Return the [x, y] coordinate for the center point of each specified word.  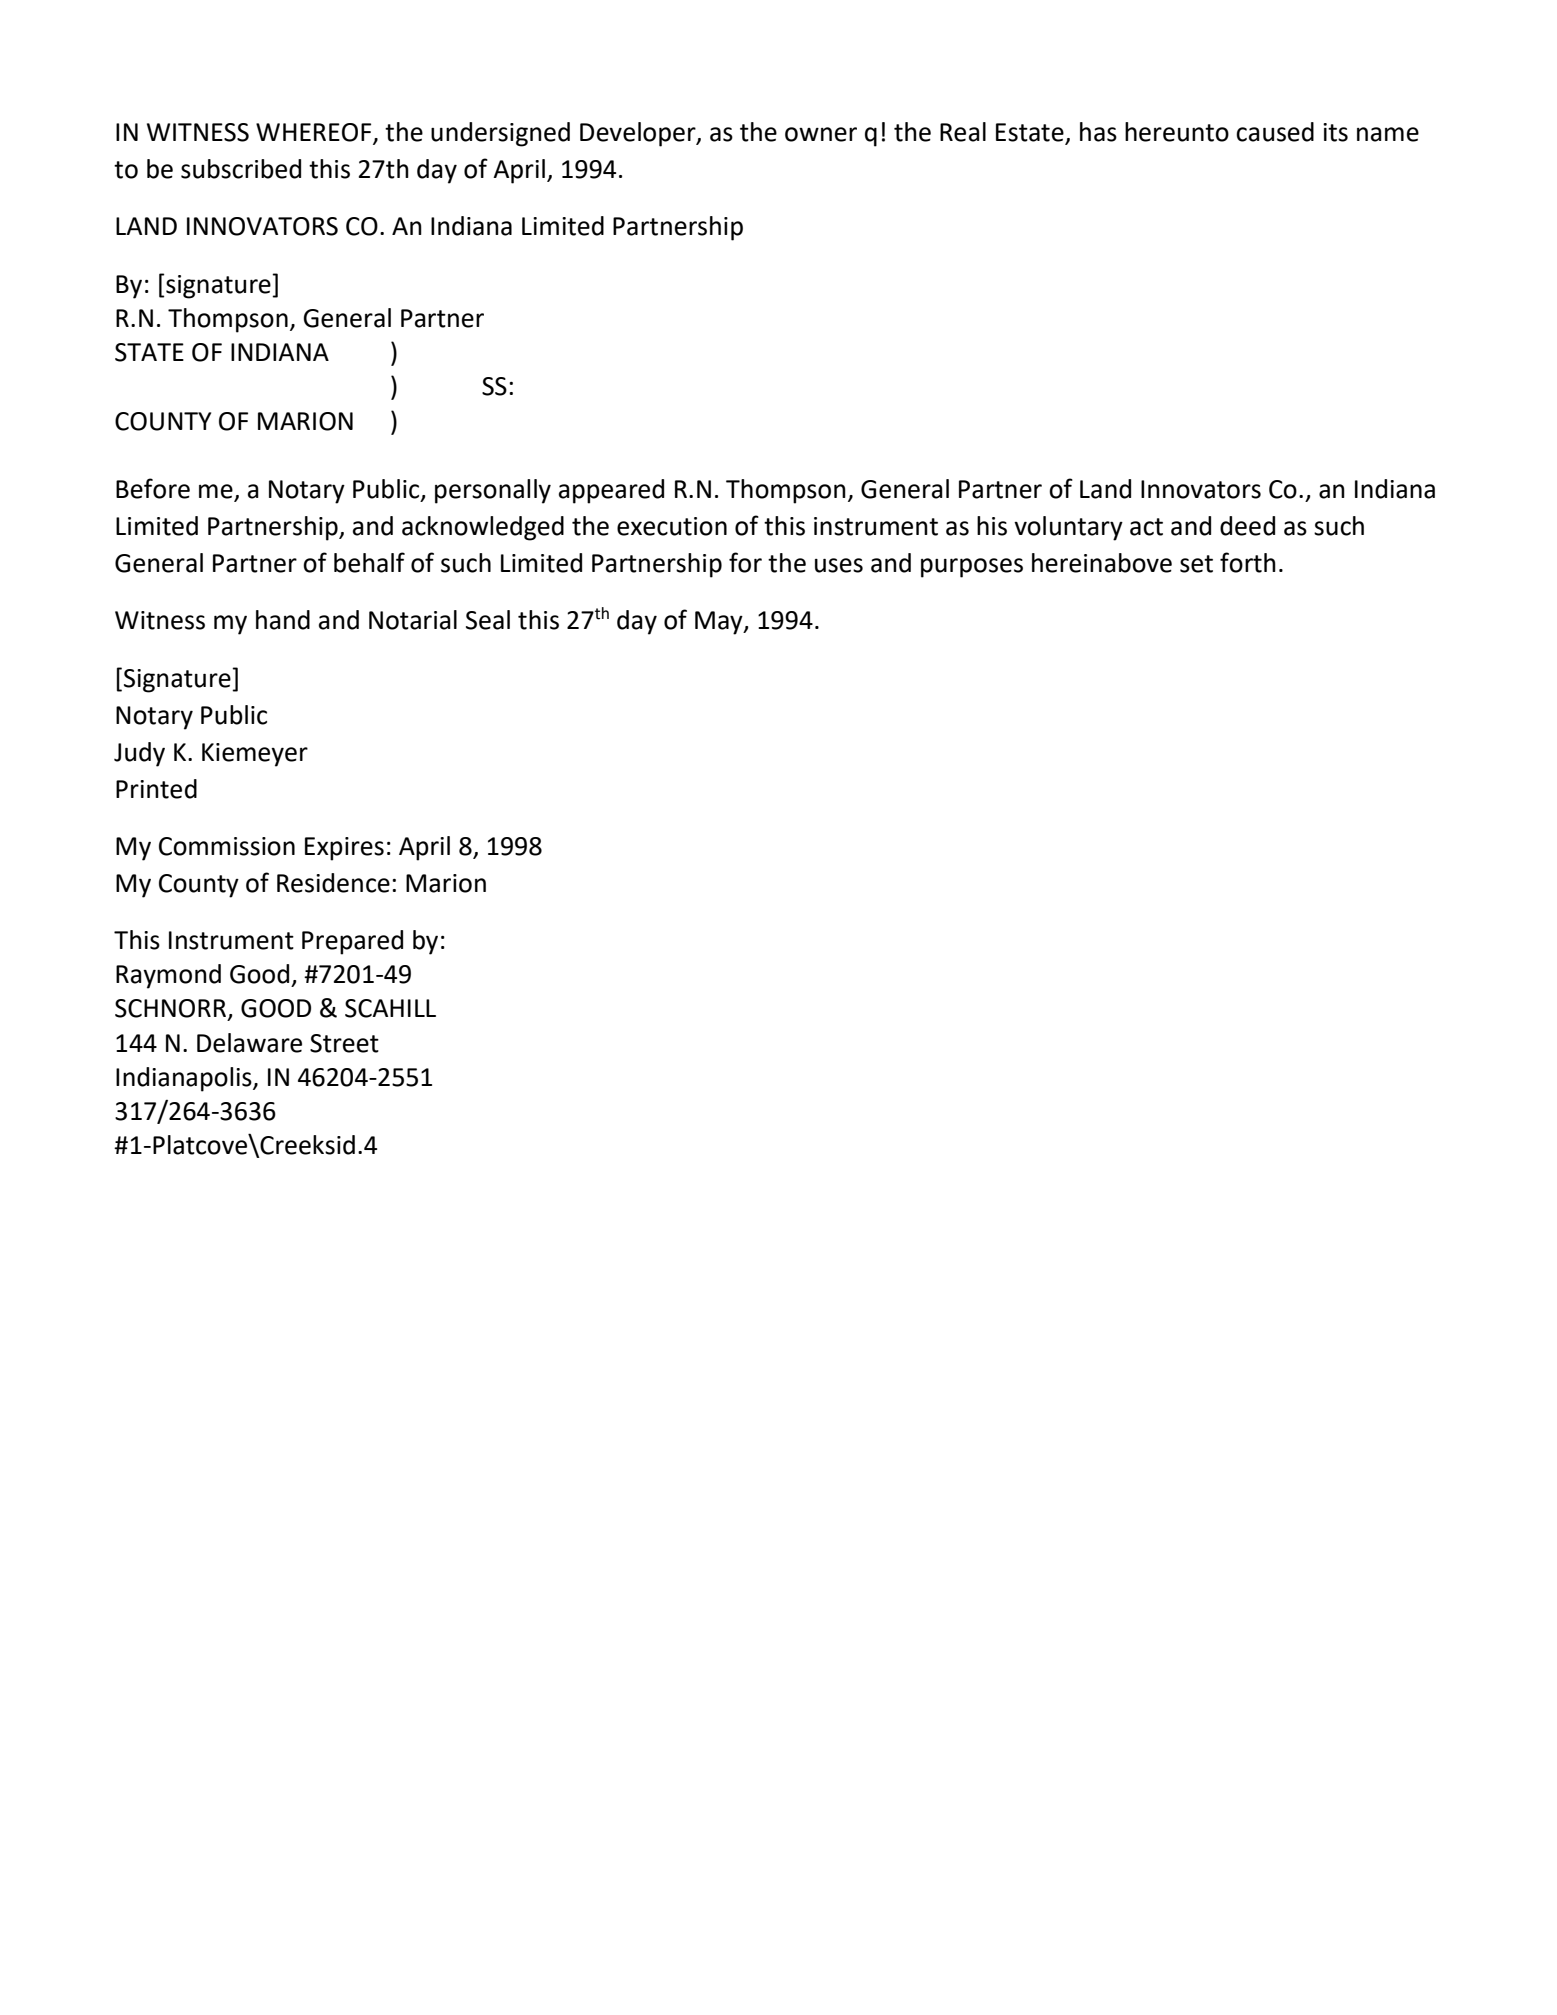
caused [1275, 132]
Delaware [249, 1043]
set [1196, 564]
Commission [227, 846]
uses [839, 565]
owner [821, 134]
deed [1247, 526]
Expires [344, 849]
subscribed [241, 169]
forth [1248, 562]
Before [153, 488]
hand [283, 620]
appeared [611, 491]
